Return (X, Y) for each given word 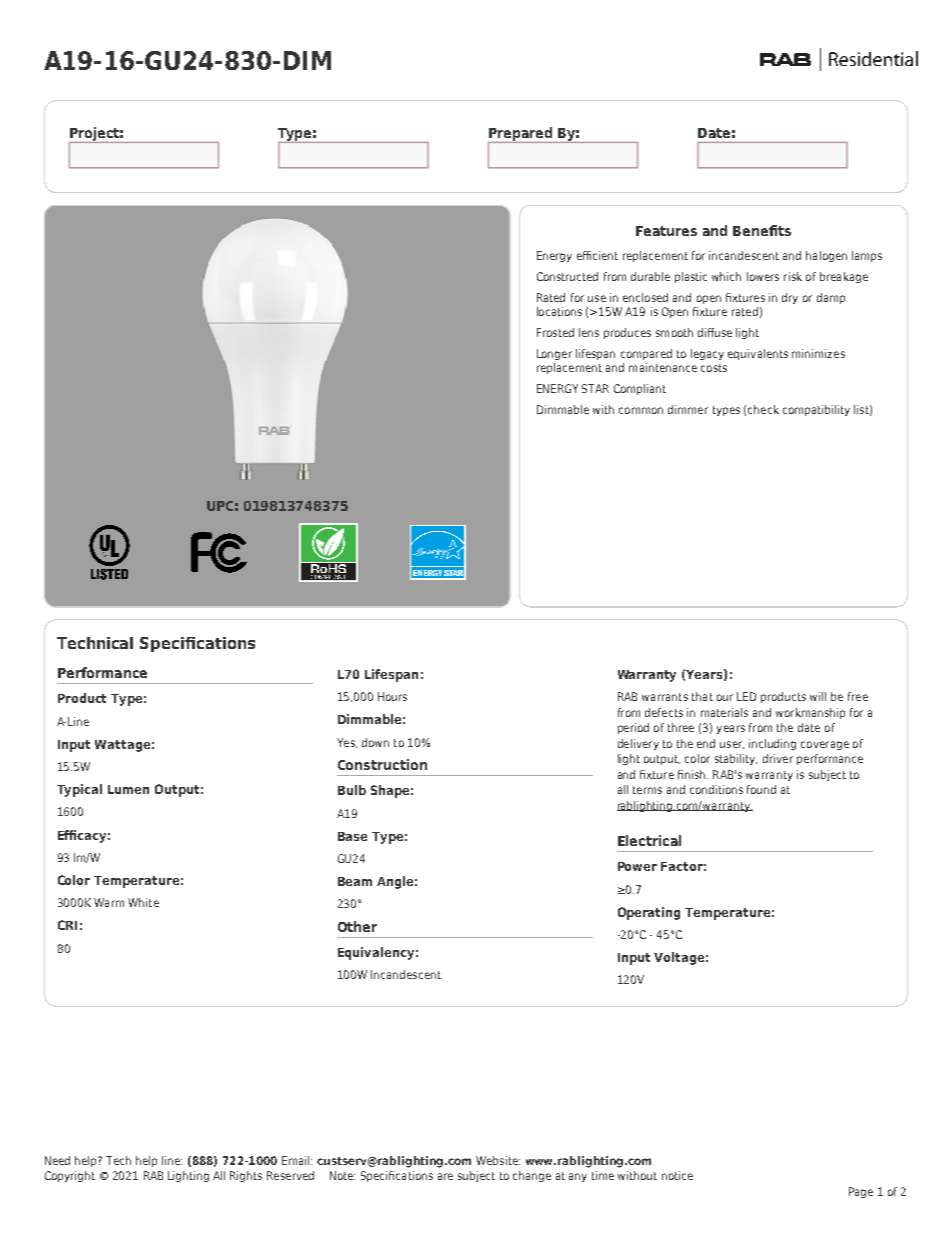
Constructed (567, 276)
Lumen (128, 789)
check (763, 409)
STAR (595, 388)
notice (677, 1175)
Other (357, 926)
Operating (649, 913)
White (143, 902)
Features (666, 231)
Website (498, 1160)
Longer (554, 354)
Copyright (70, 1176)
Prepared (521, 135)
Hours (392, 696)
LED (746, 696)
